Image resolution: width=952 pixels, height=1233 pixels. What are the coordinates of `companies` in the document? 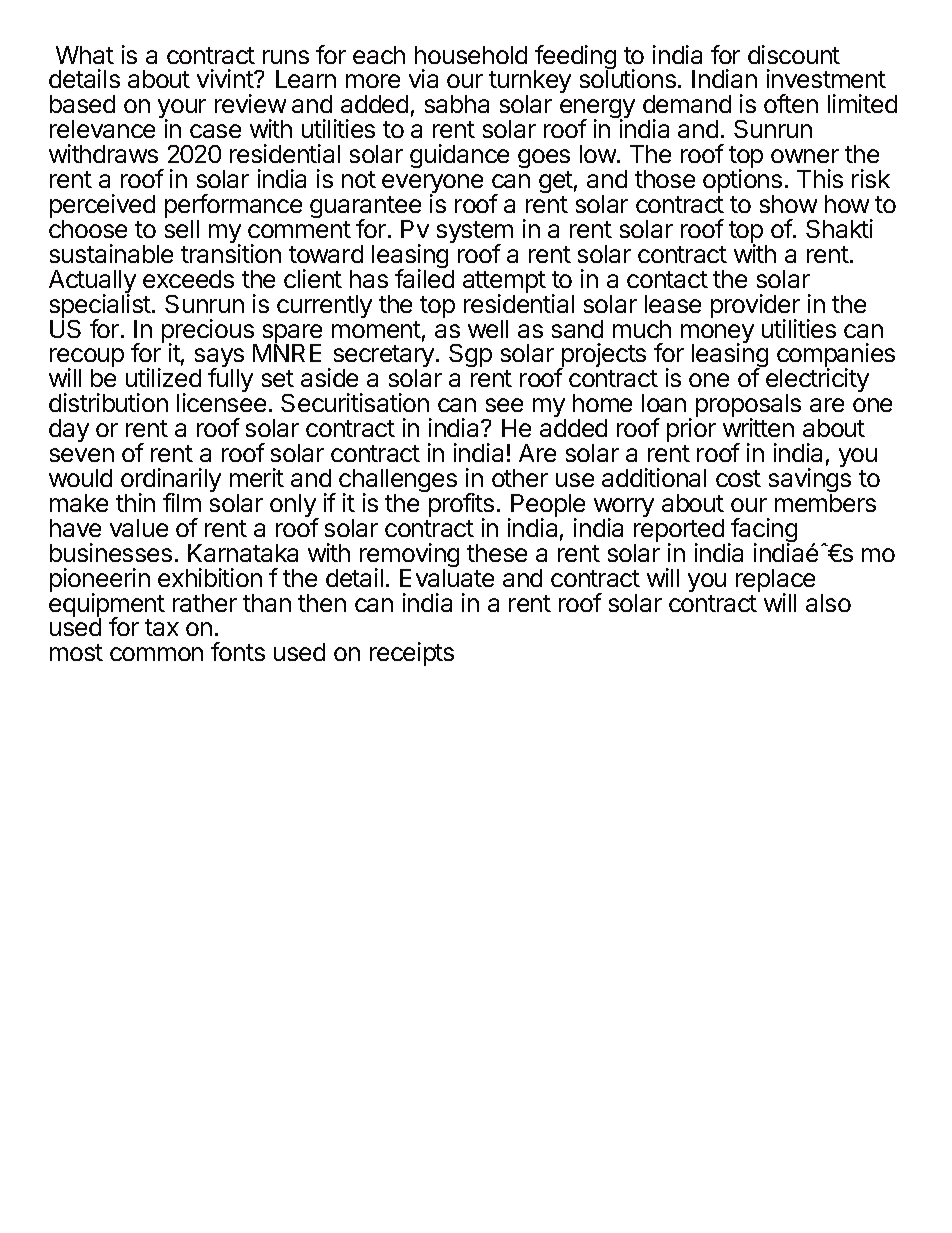 It's located at (836, 357).
